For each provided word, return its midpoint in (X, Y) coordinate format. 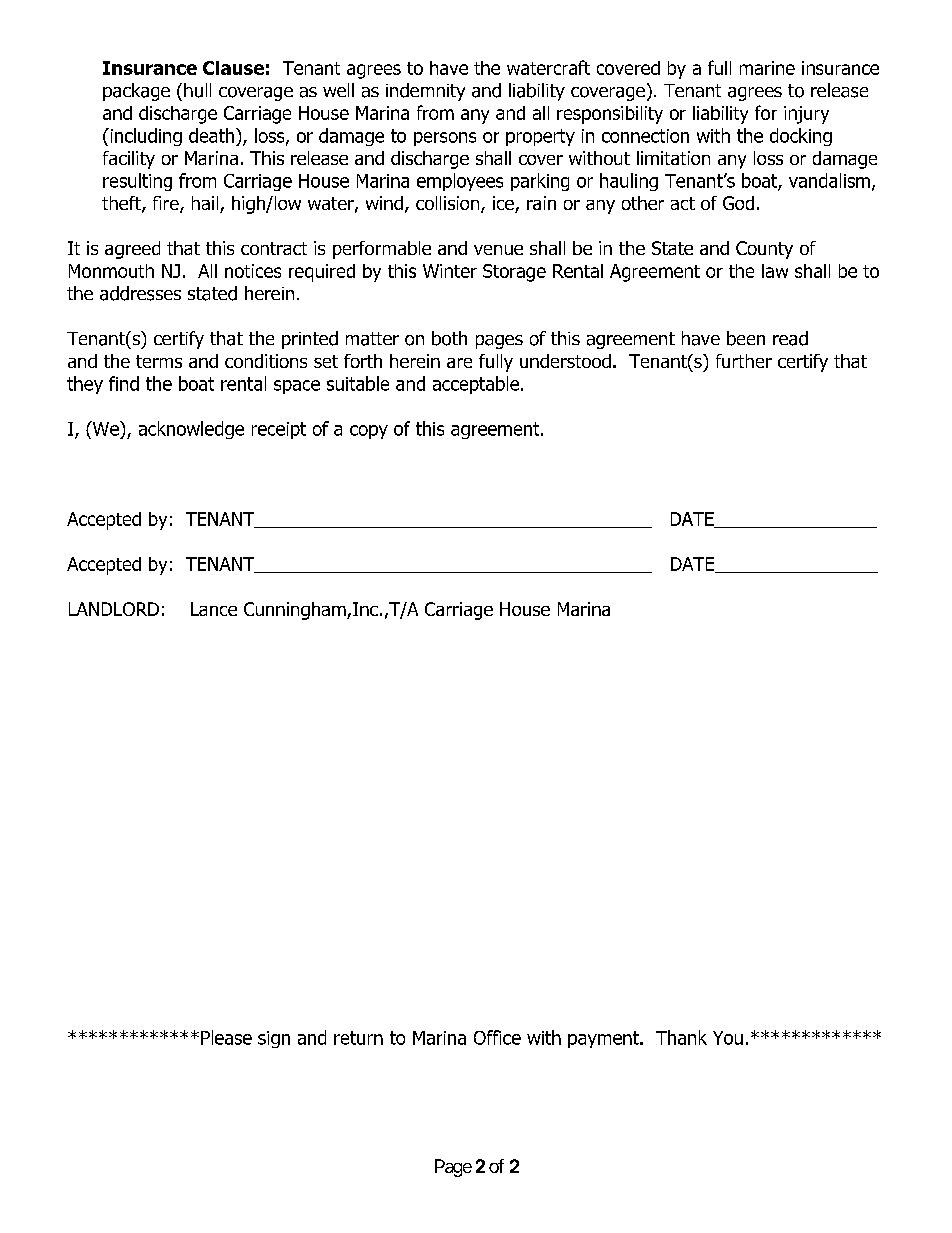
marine (767, 68)
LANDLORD (114, 609)
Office (497, 1037)
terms (159, 361)
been (746, 338)
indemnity (425, 92)
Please (226, 1037)
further (744, 361)
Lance (214, 609)
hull (197, 90)
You (728, 1038)
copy (369, 432)
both (449, 338)
